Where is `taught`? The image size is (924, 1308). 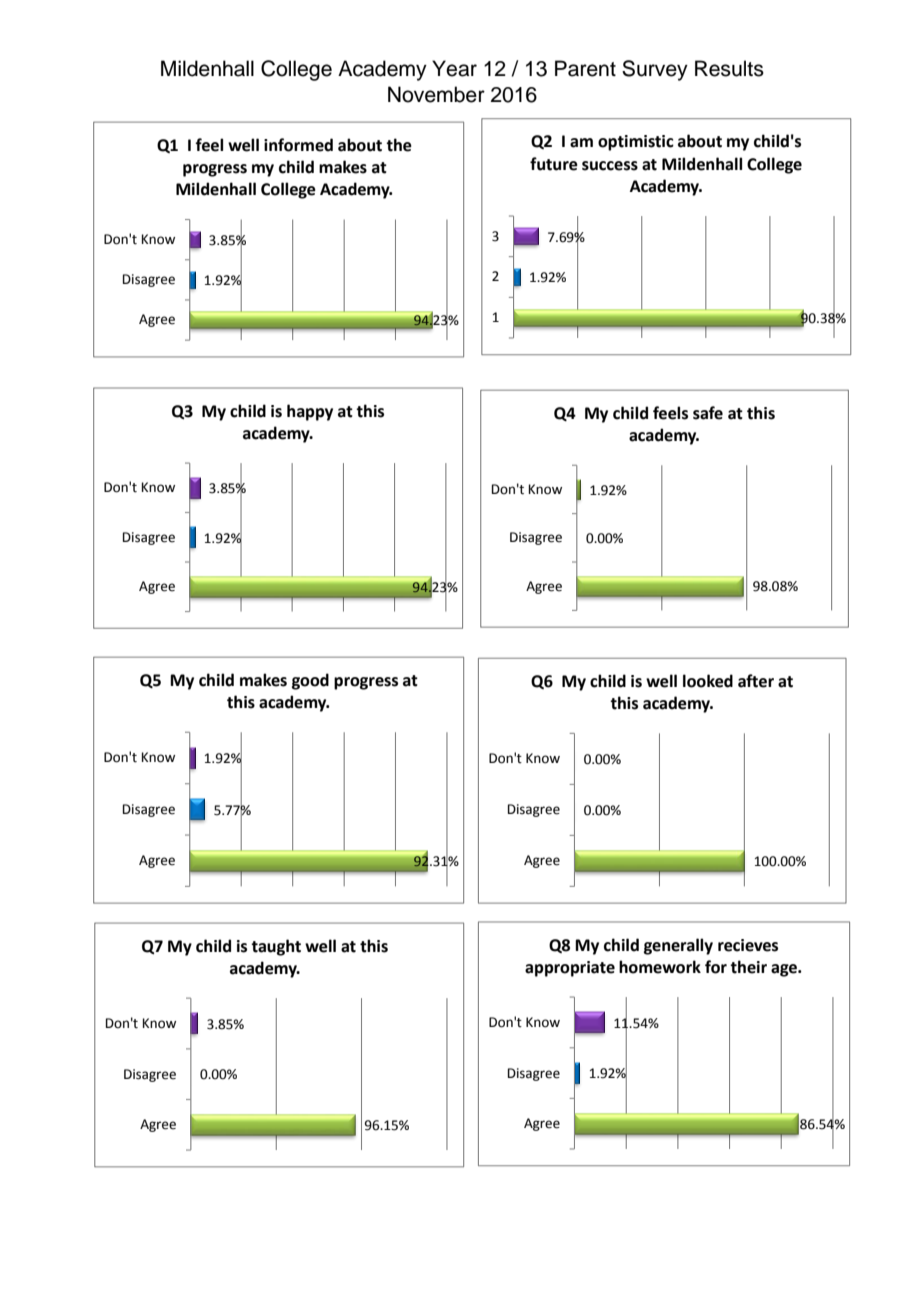
taught is located at coordinates (276, 947).
